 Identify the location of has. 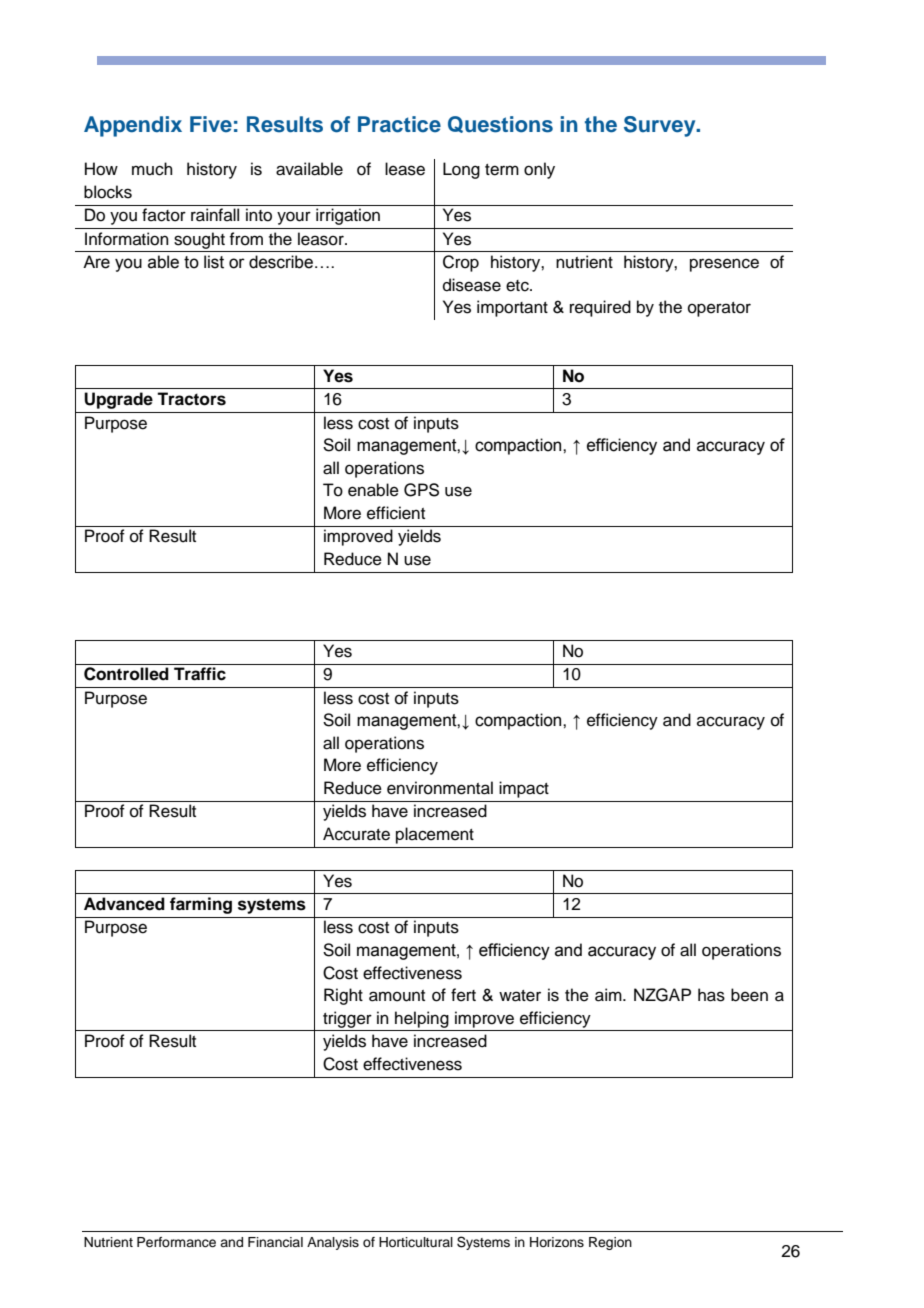
(711, 995).
